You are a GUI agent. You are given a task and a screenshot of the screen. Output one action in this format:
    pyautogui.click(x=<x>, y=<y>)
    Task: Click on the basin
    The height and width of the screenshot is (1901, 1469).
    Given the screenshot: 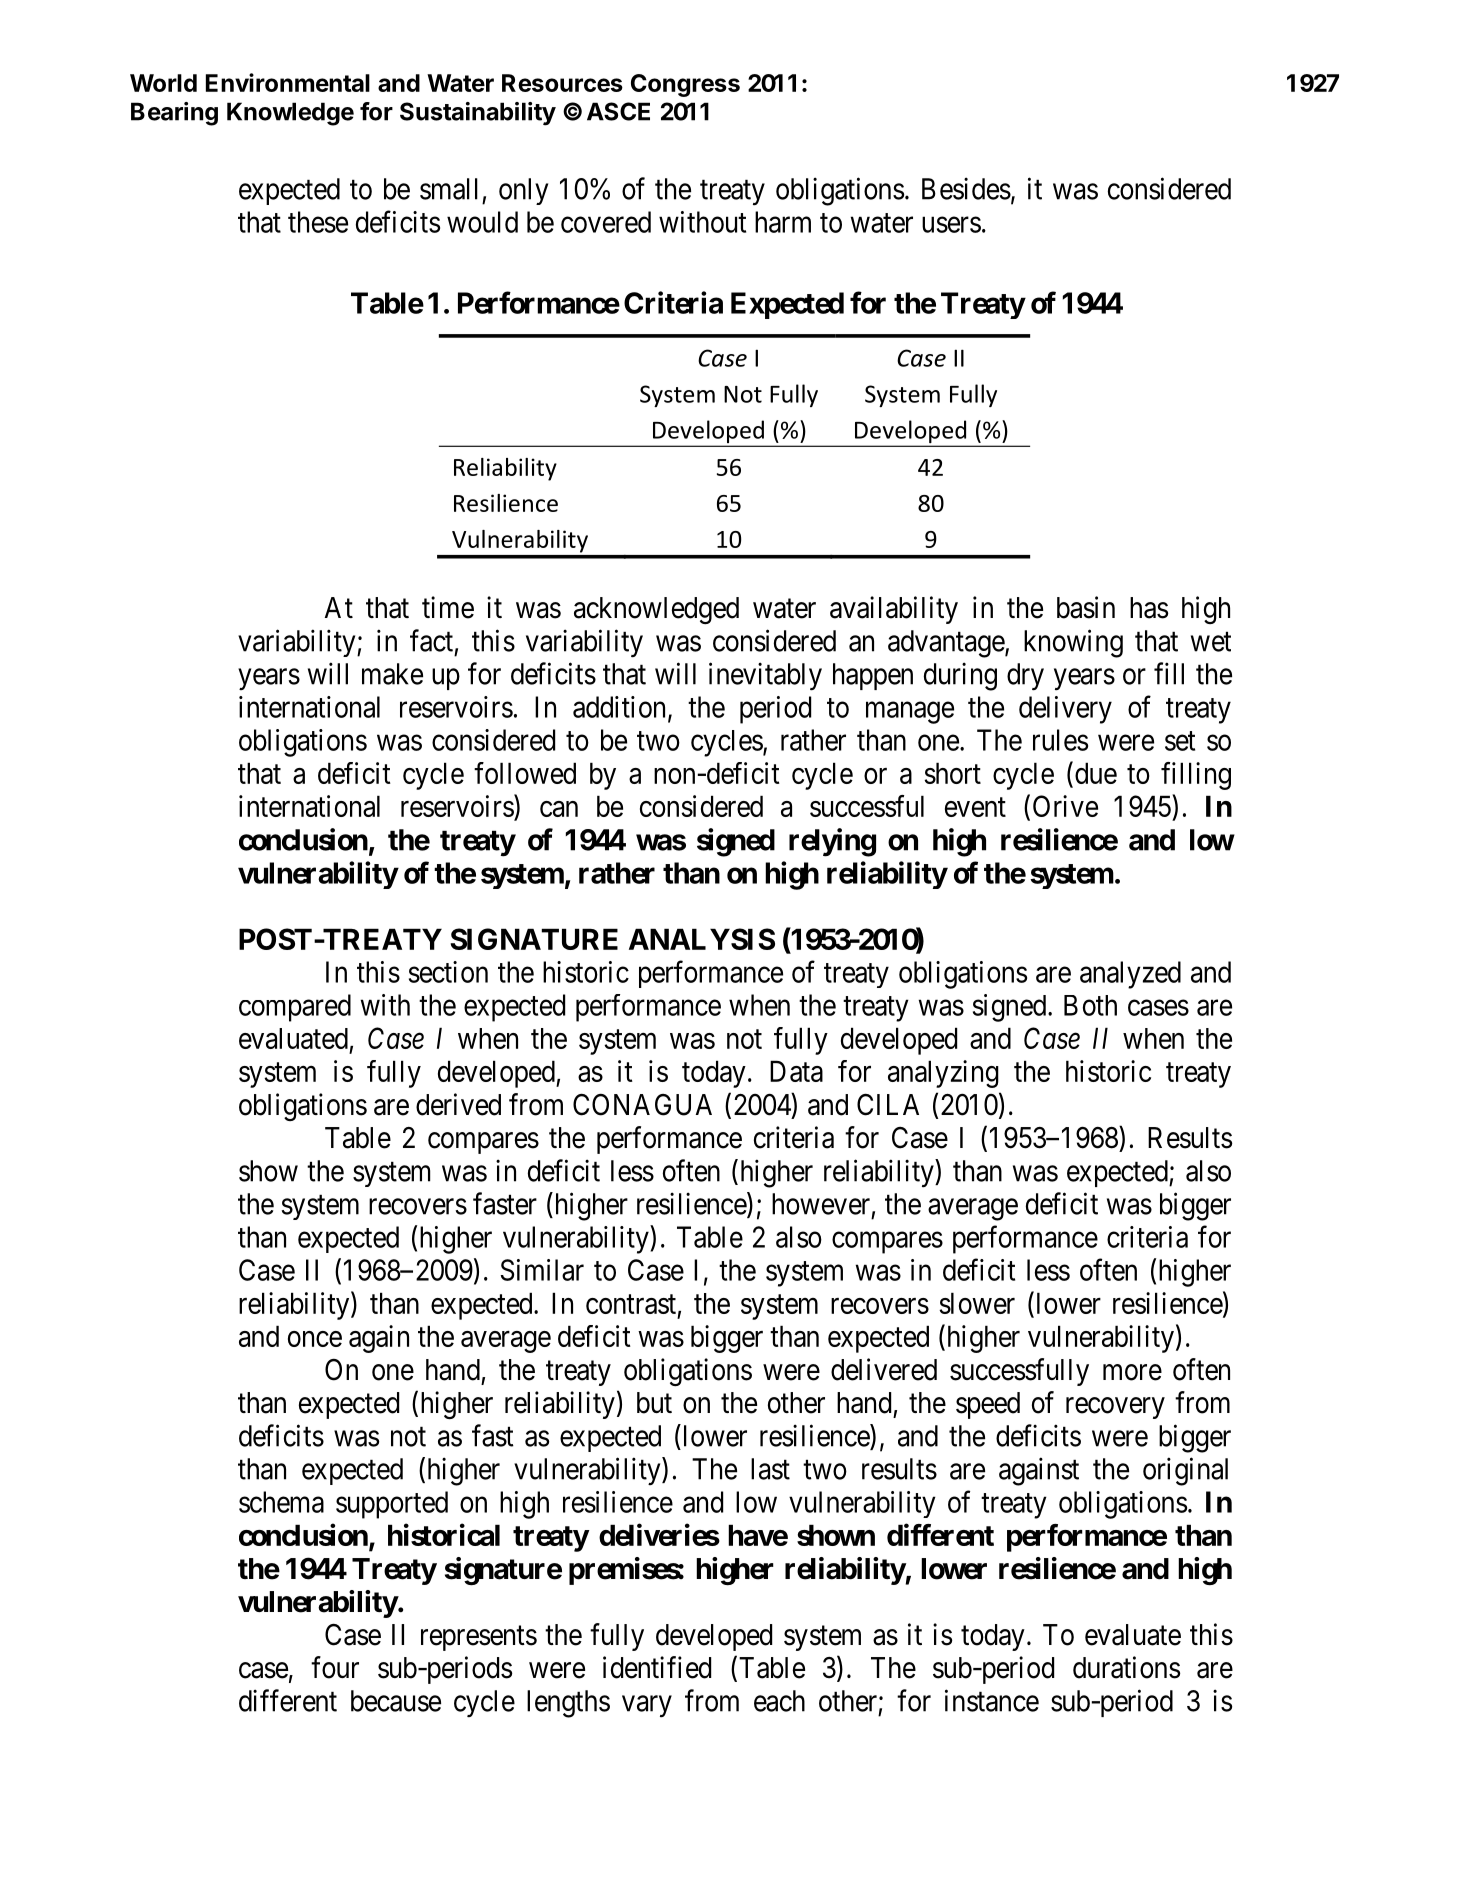 What is the action you would take?
    pyautogui.click(x=1086, y=607)
